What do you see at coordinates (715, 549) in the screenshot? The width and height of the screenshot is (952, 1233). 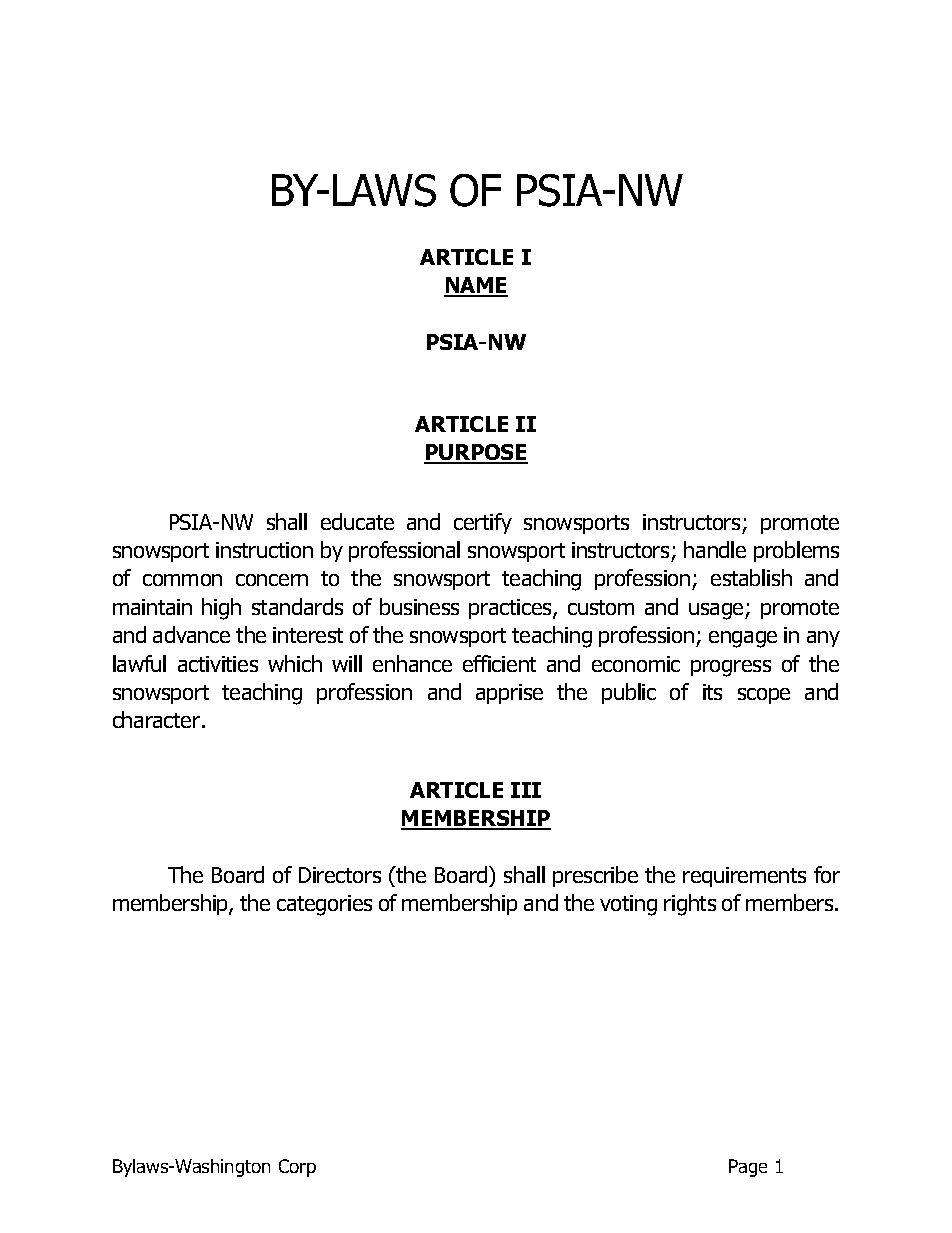 I see `handle` at bounding box center [715, 549].
